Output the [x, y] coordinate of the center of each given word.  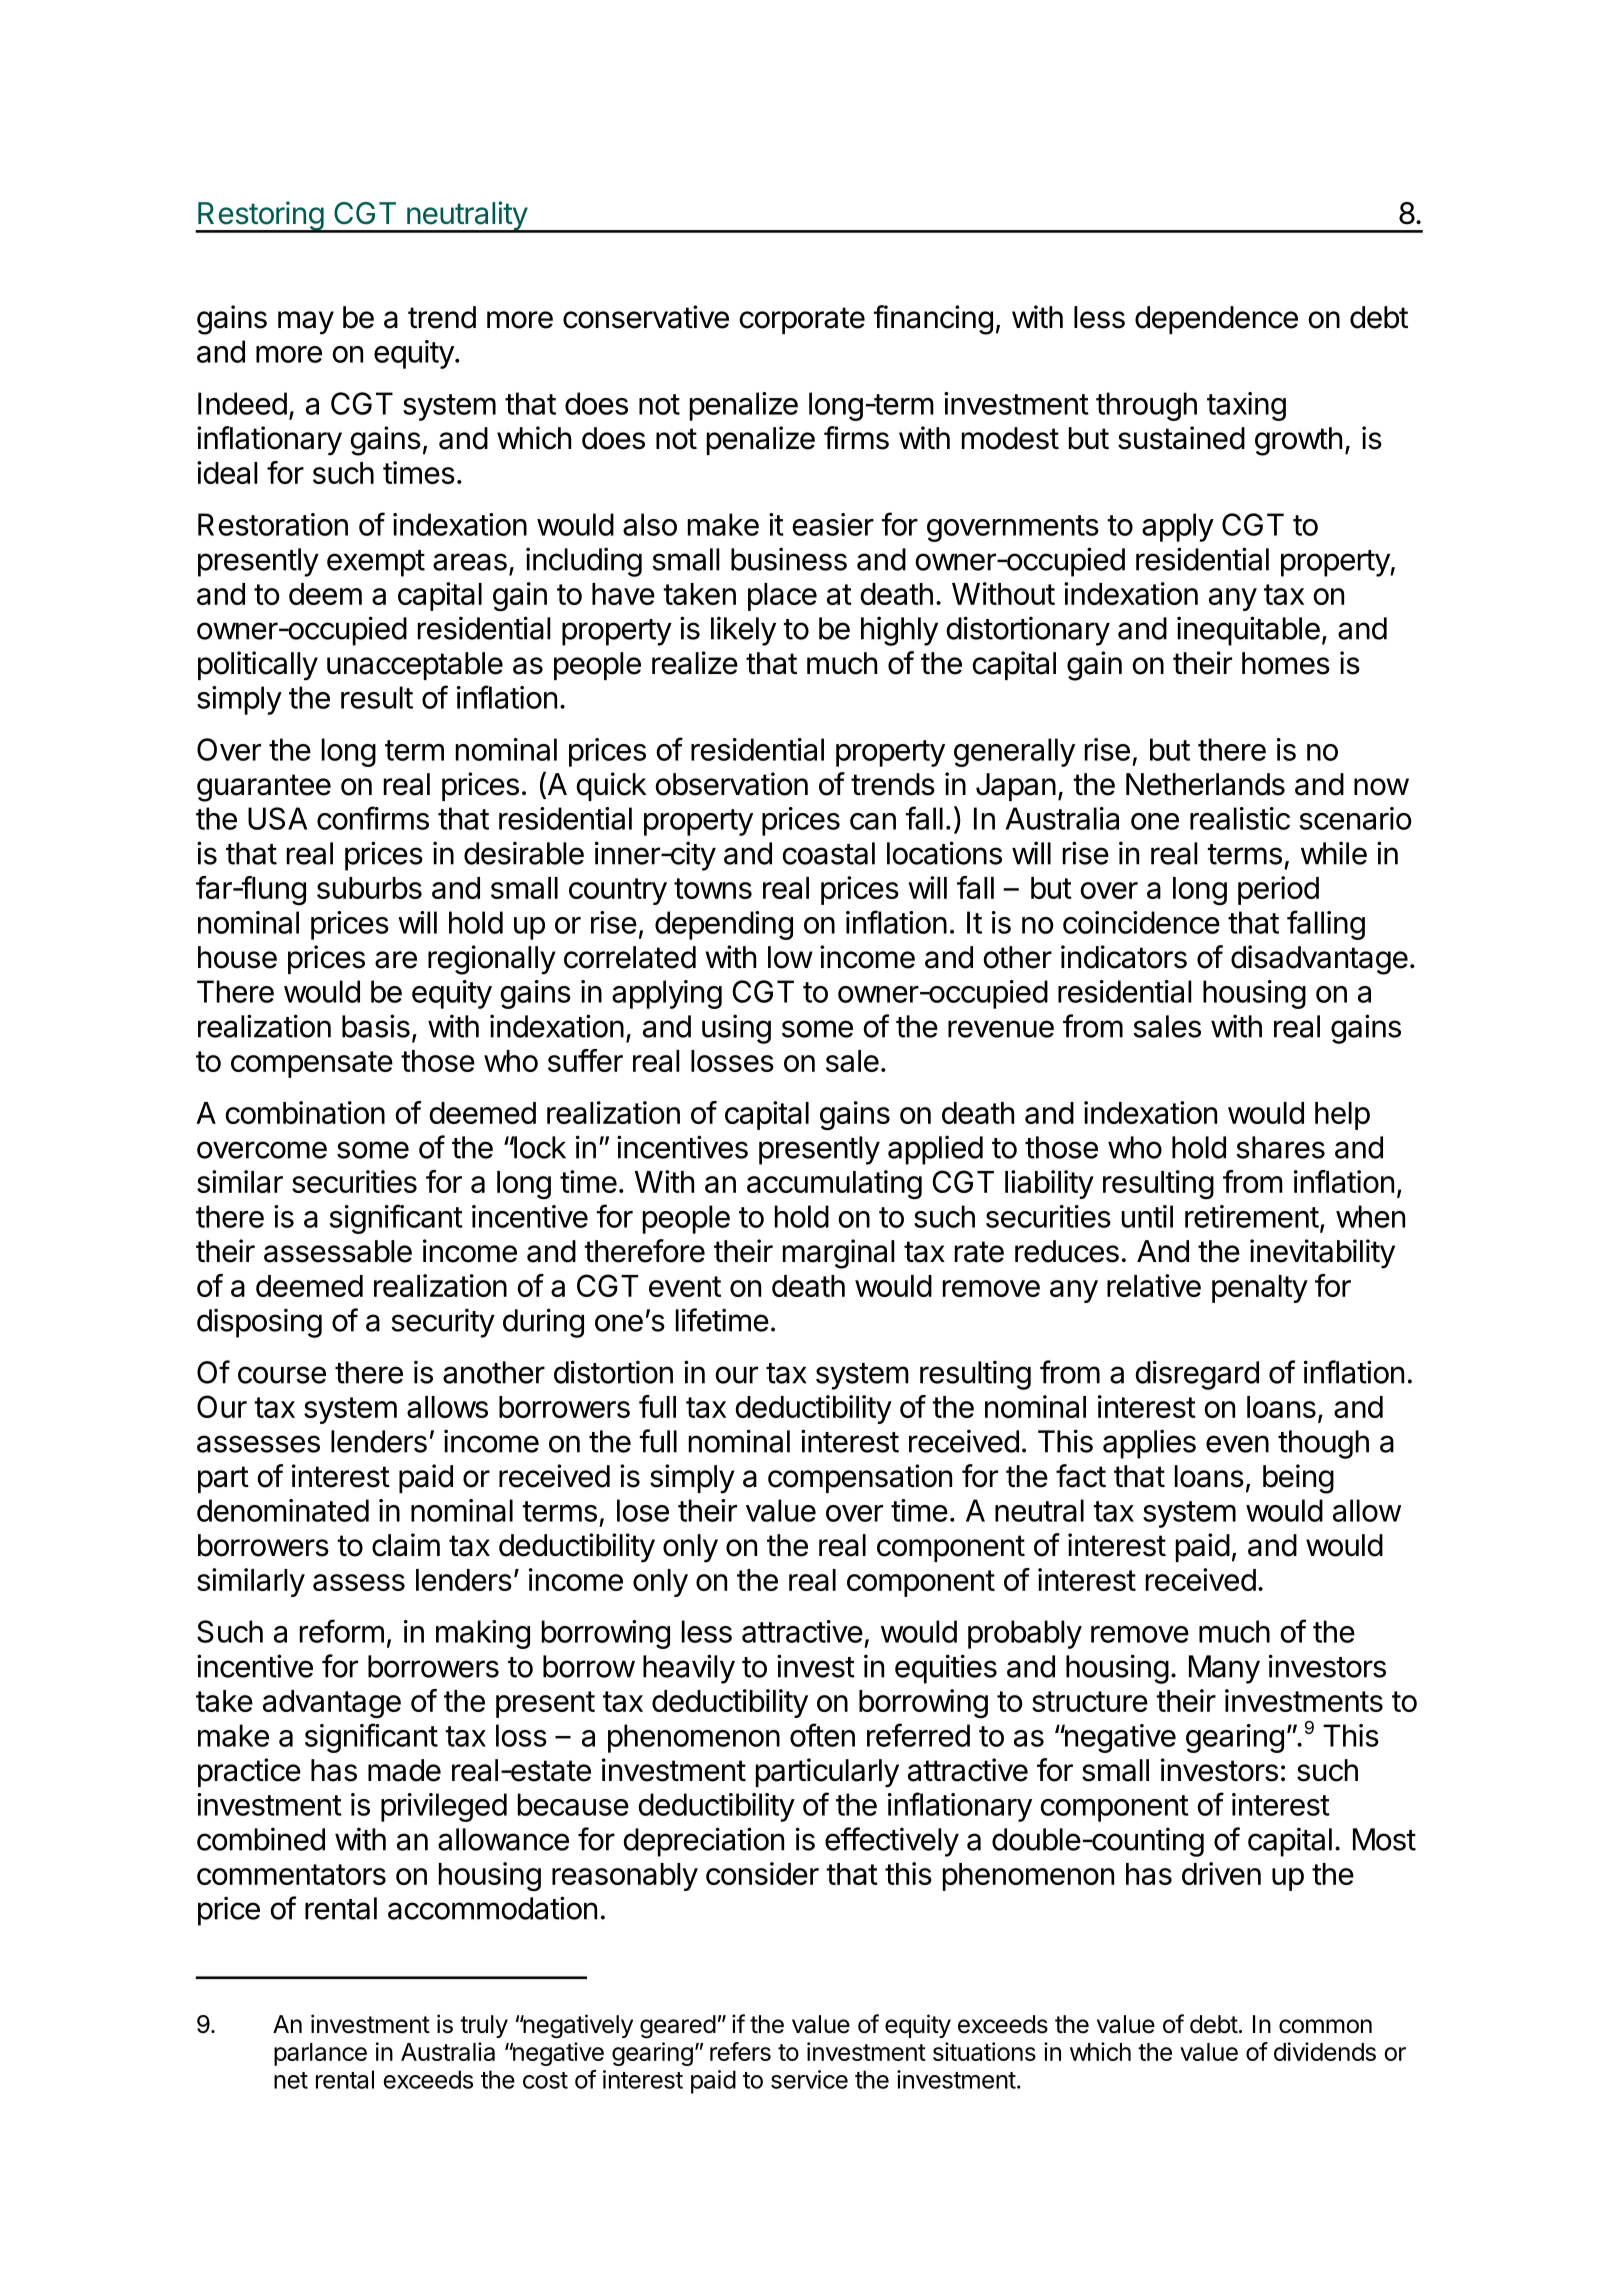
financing [933, 320]
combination [305, 1112]
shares [1280, 1147]
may [306, 323]
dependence [1216, 320]
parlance [320, 2054]
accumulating [834, 1185]
